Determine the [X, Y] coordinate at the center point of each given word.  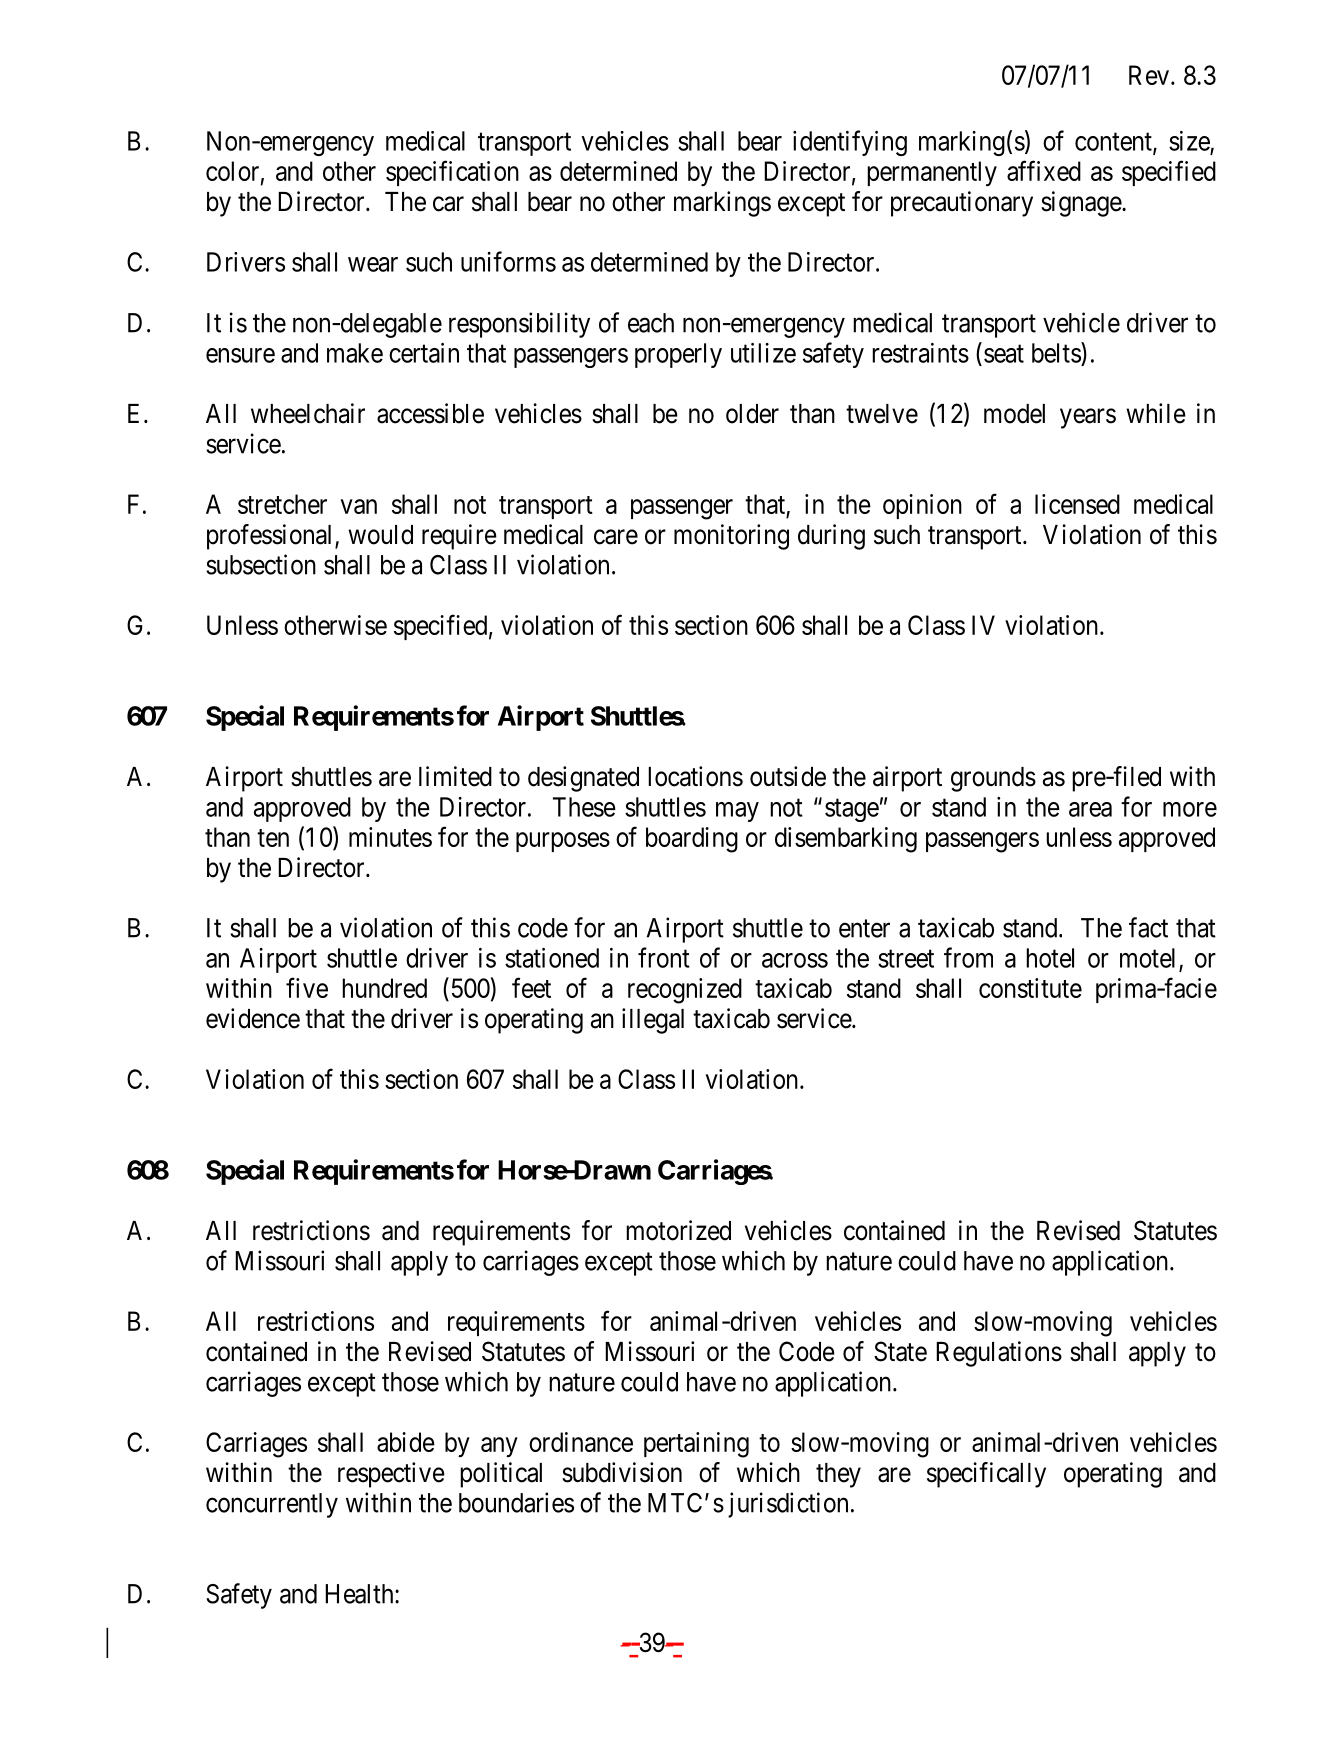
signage [1082, 204]
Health [360, 1594]
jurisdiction [788, 1505]
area [1090, 809]
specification [452, 173]
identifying [850, 143]
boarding [692, 840]
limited [455, 776]
